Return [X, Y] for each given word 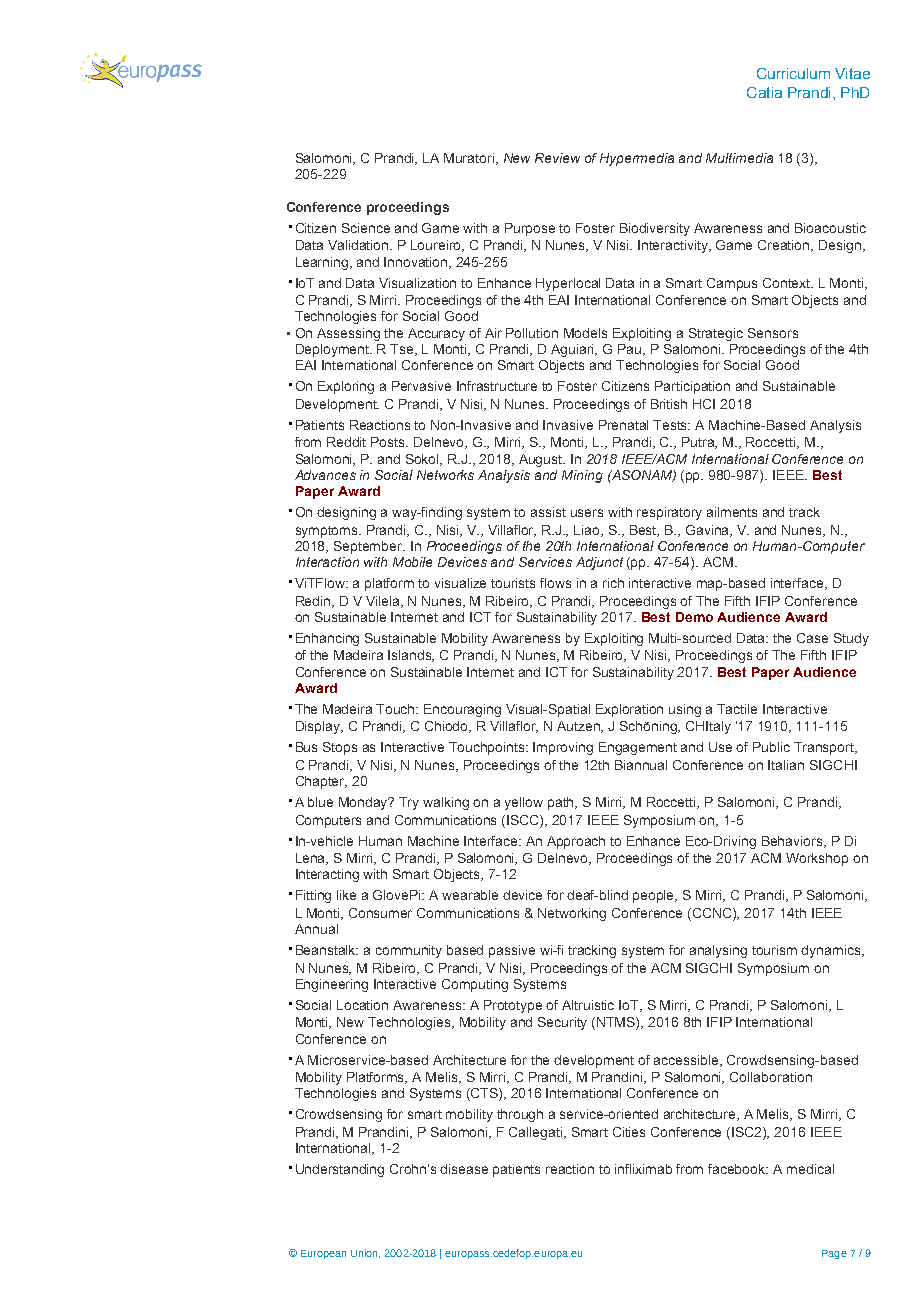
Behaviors [793, 842]
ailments [732, 512]
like [346, 895]
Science [366, 228]
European [323, 1254]
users [587, 513]
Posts [389, 442]
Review [557, 158]
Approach [576, 842]
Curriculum [793, 73]
